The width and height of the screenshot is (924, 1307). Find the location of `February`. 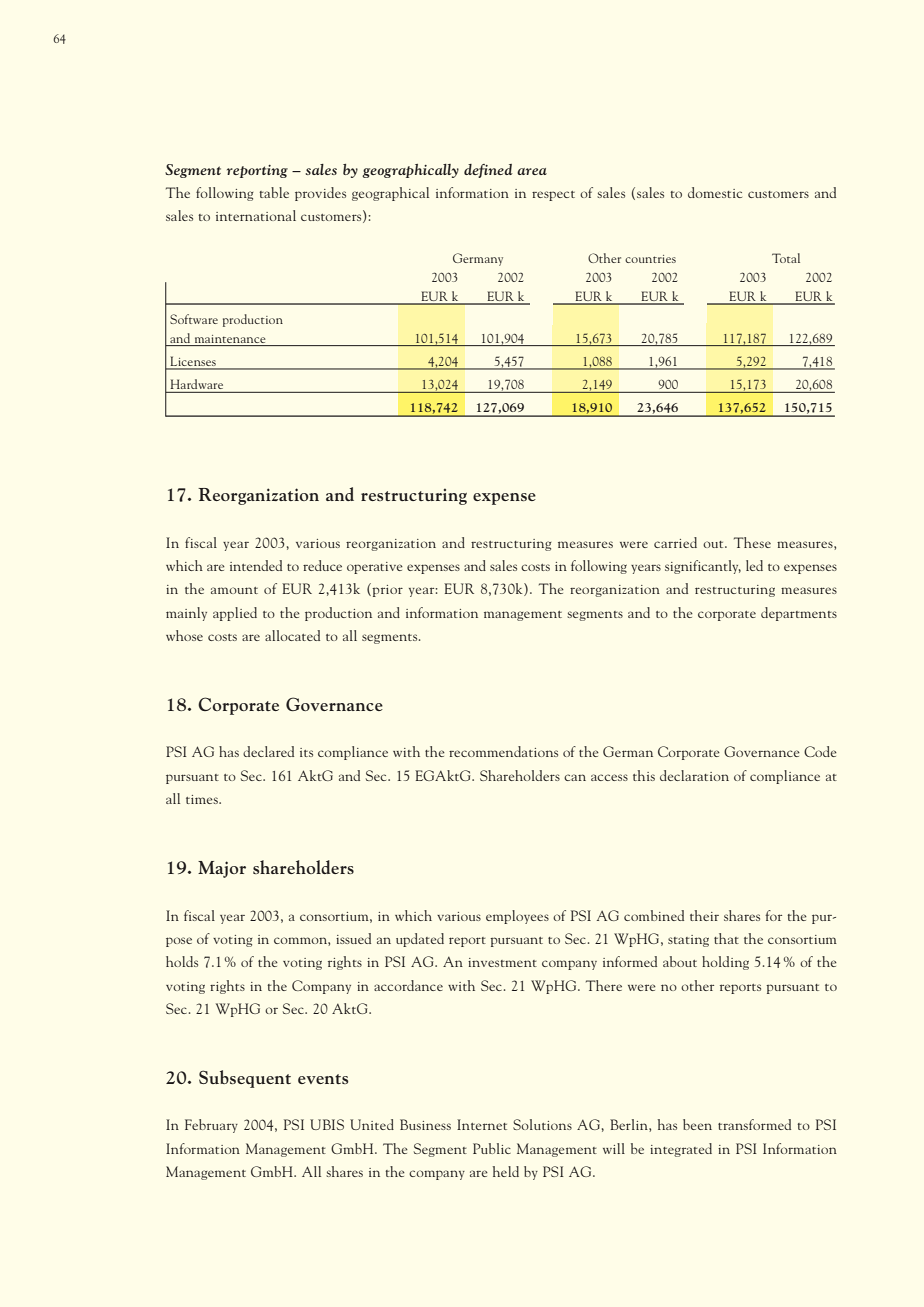

February is located at coordinates (211, 1126).
